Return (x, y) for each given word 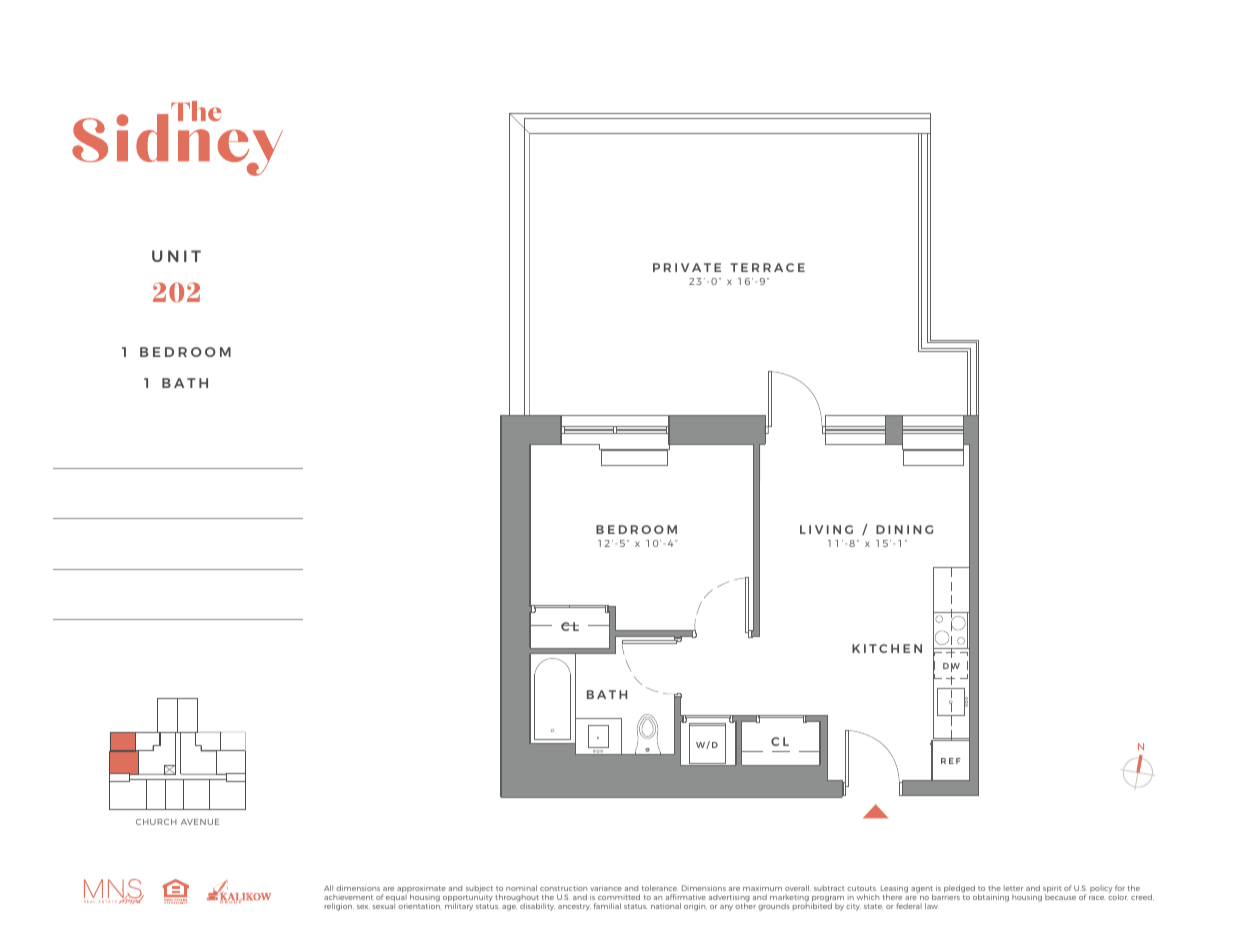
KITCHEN (887, 648)
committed (619, 897)
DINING (904, 529)
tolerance (660, 888)
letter (1013, 888)
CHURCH (156, 822)
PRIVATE (687, 267)
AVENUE (200, 822)
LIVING (826, 529)
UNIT (176, 256)
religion (339, 907)
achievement (348, 897)
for (1120, 888)
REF (951, 761)
